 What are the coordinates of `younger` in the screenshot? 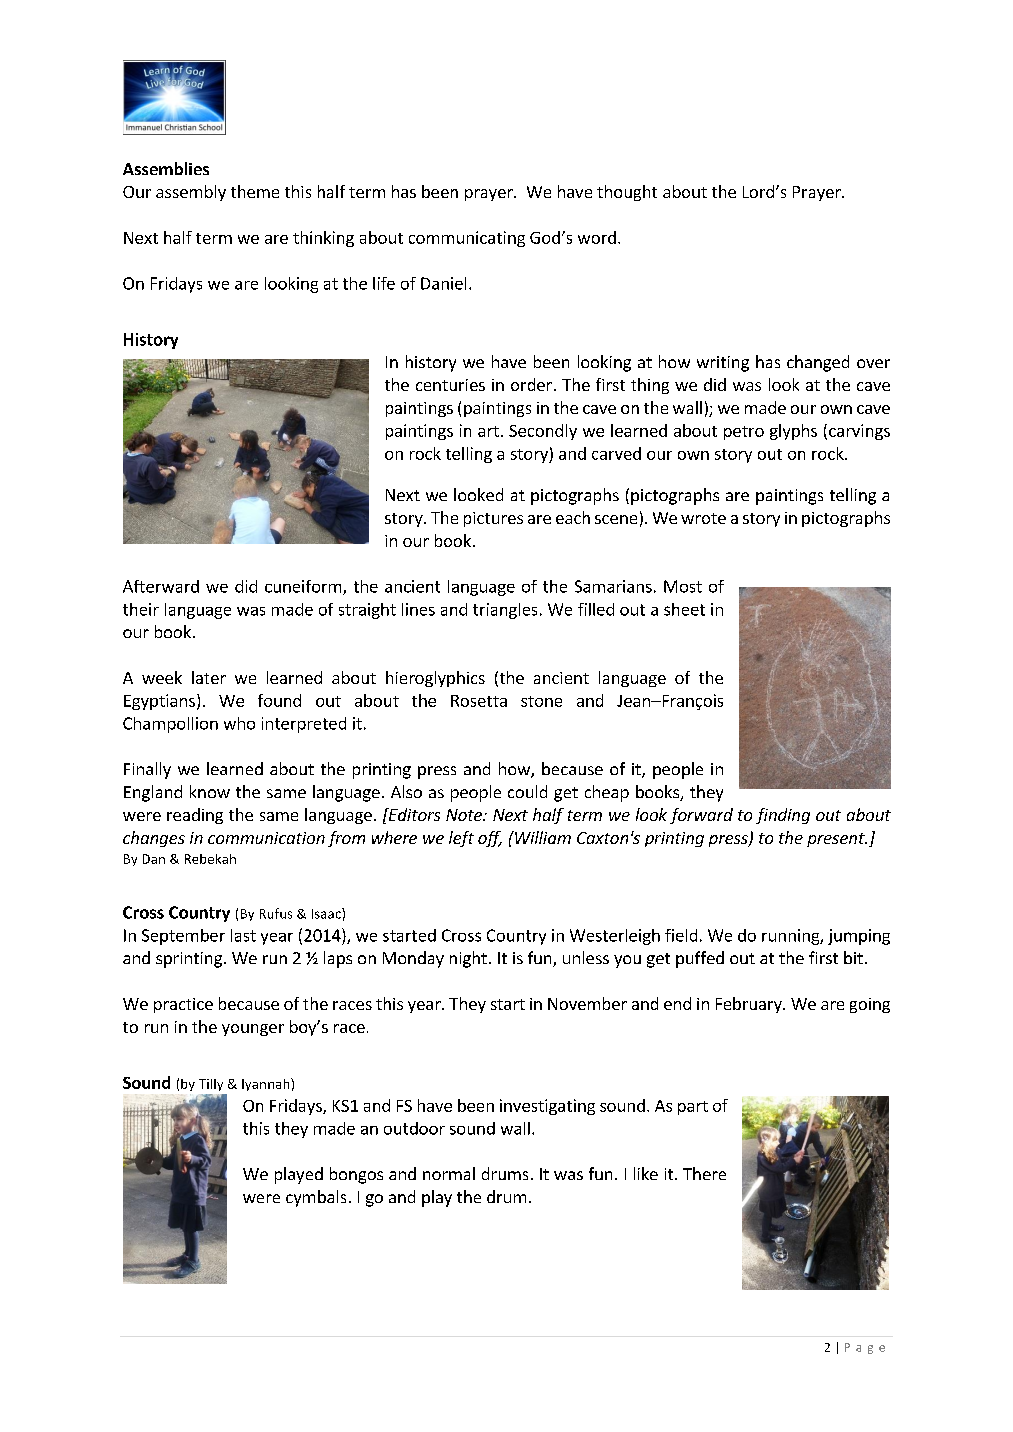 It's located at (253, 1030).
